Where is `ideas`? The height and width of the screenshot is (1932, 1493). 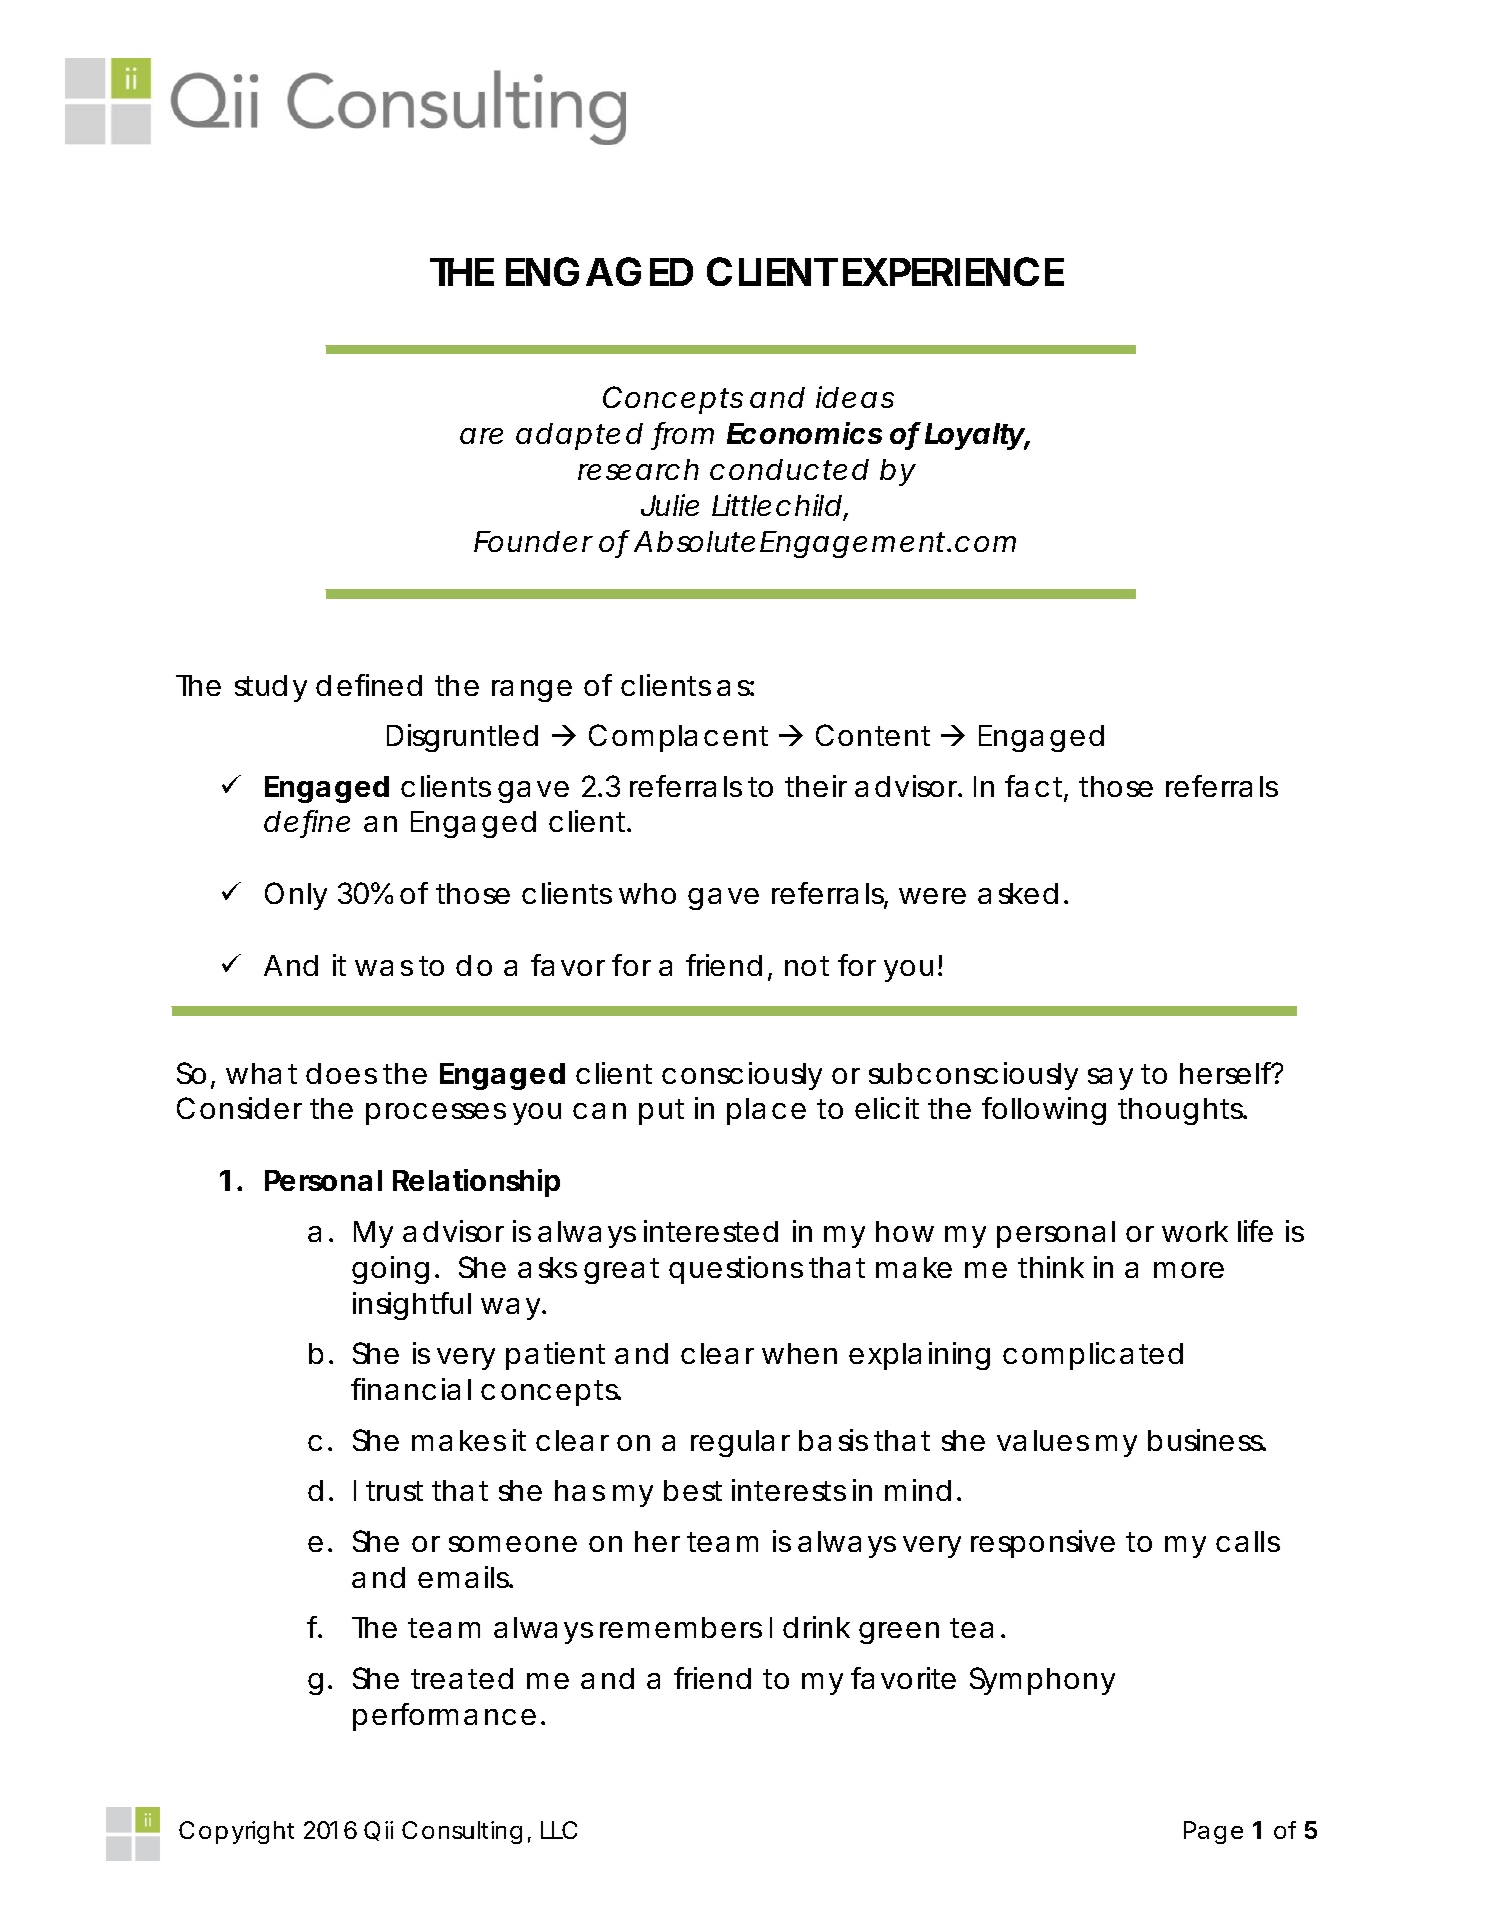 ideas is located at coordinates (855, 397).
